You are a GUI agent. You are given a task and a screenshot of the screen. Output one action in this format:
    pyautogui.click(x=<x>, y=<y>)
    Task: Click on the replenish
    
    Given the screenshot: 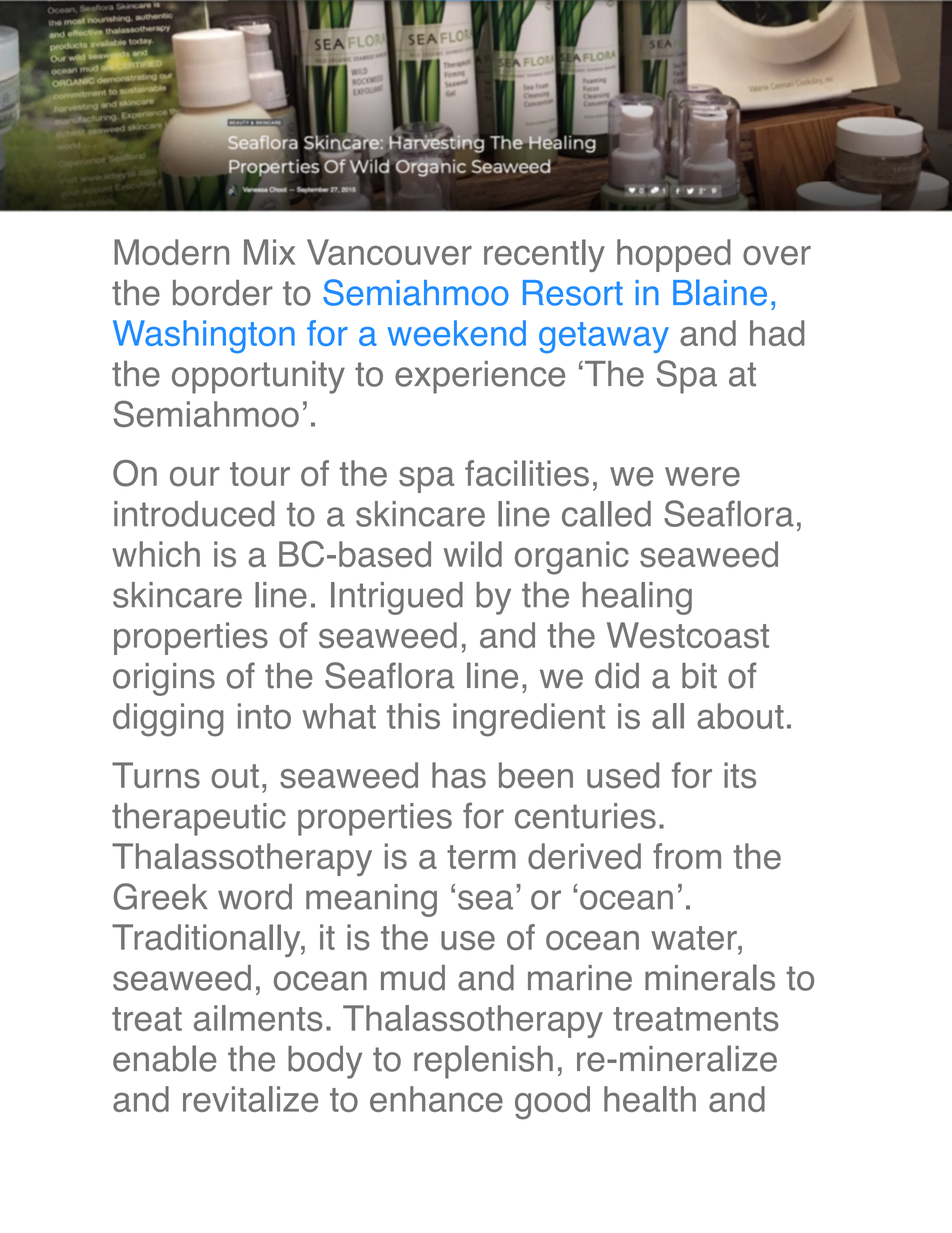 What is the action you would take?
    pyautogui.click(x=483, y=1062)
